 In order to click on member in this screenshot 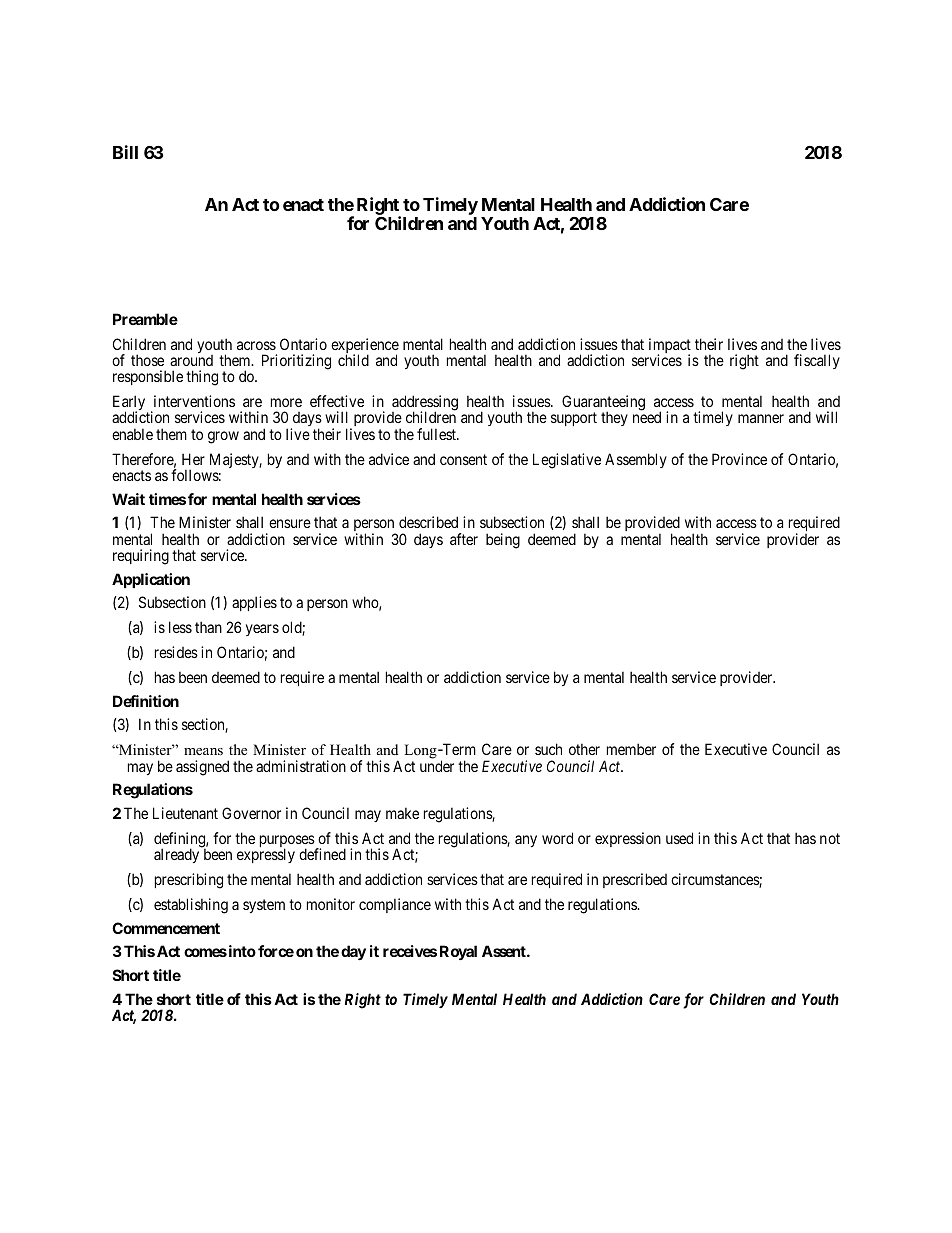, I will do `click(631, 749)`.
